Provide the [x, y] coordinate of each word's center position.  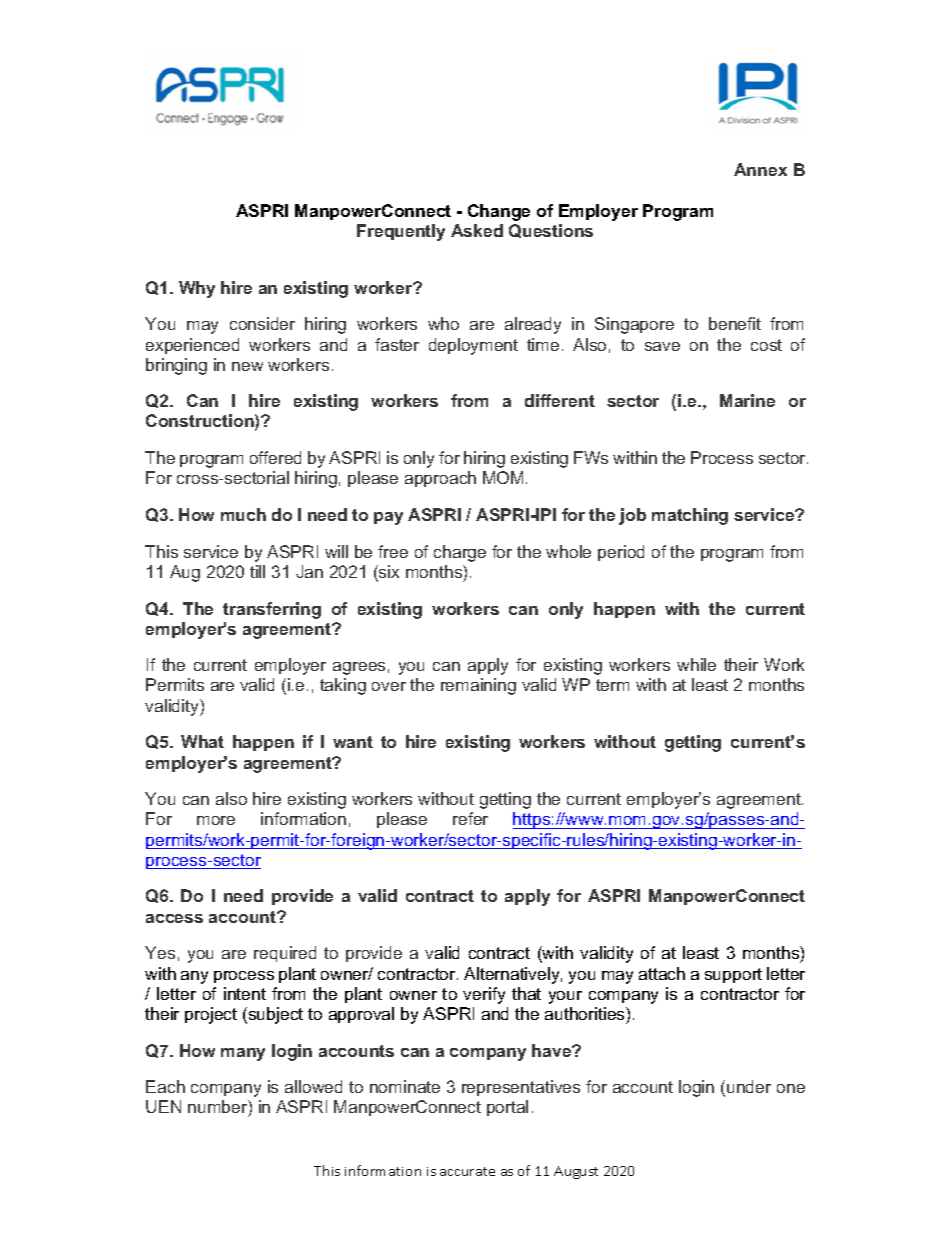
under [749, 1086]
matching [690, 516]
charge [460, 553]
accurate [467, 1171]
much [243, 514]
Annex [760, 169]
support [733, 975]
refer [470, 818]
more [216, 820]
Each [165, 1086]
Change [499, 212]
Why [197, 289]
